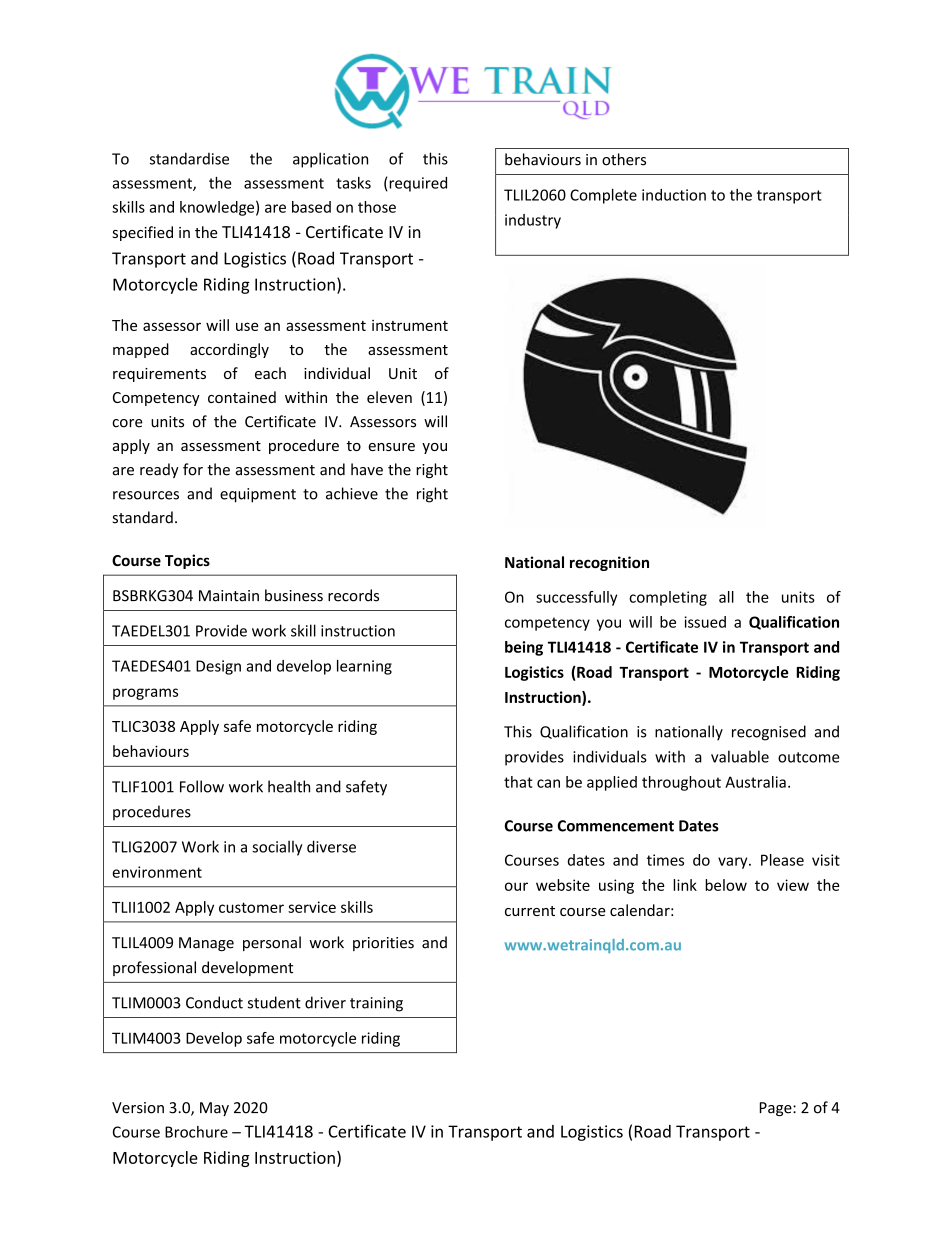 Image resolution: width=952 pixels, height=1233 pixels. What do you see at coordinates (202, 786) in the screenshot?
I see `Follow` at bounding box center [202, 786].
